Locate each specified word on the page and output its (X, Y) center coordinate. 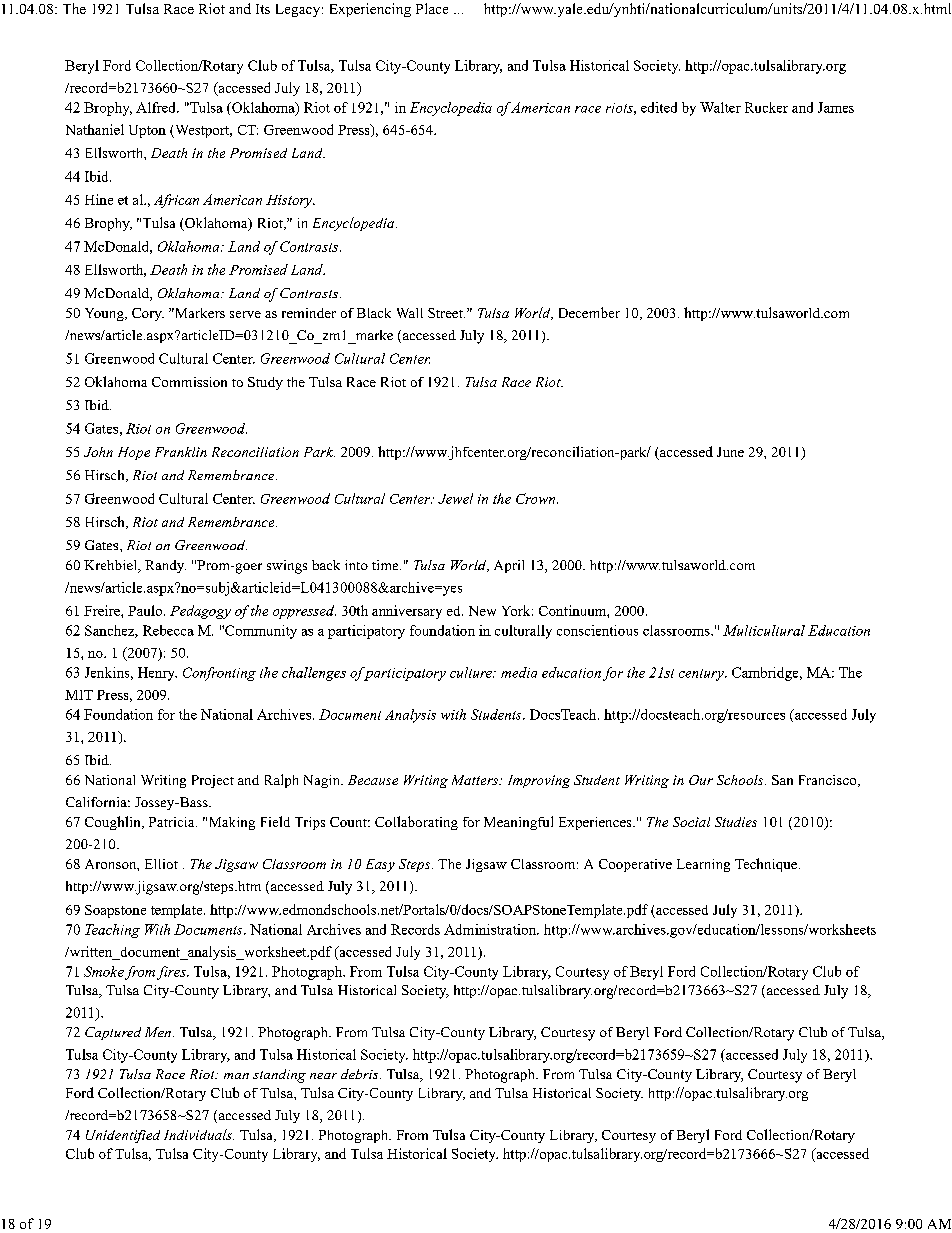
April (509, 566)
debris (361, 1074)
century (702, 675)
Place (432, 8)
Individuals (199, 1134)
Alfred (157, 107)
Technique (767, 865)
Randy (165, 566)
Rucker (766, 107)
